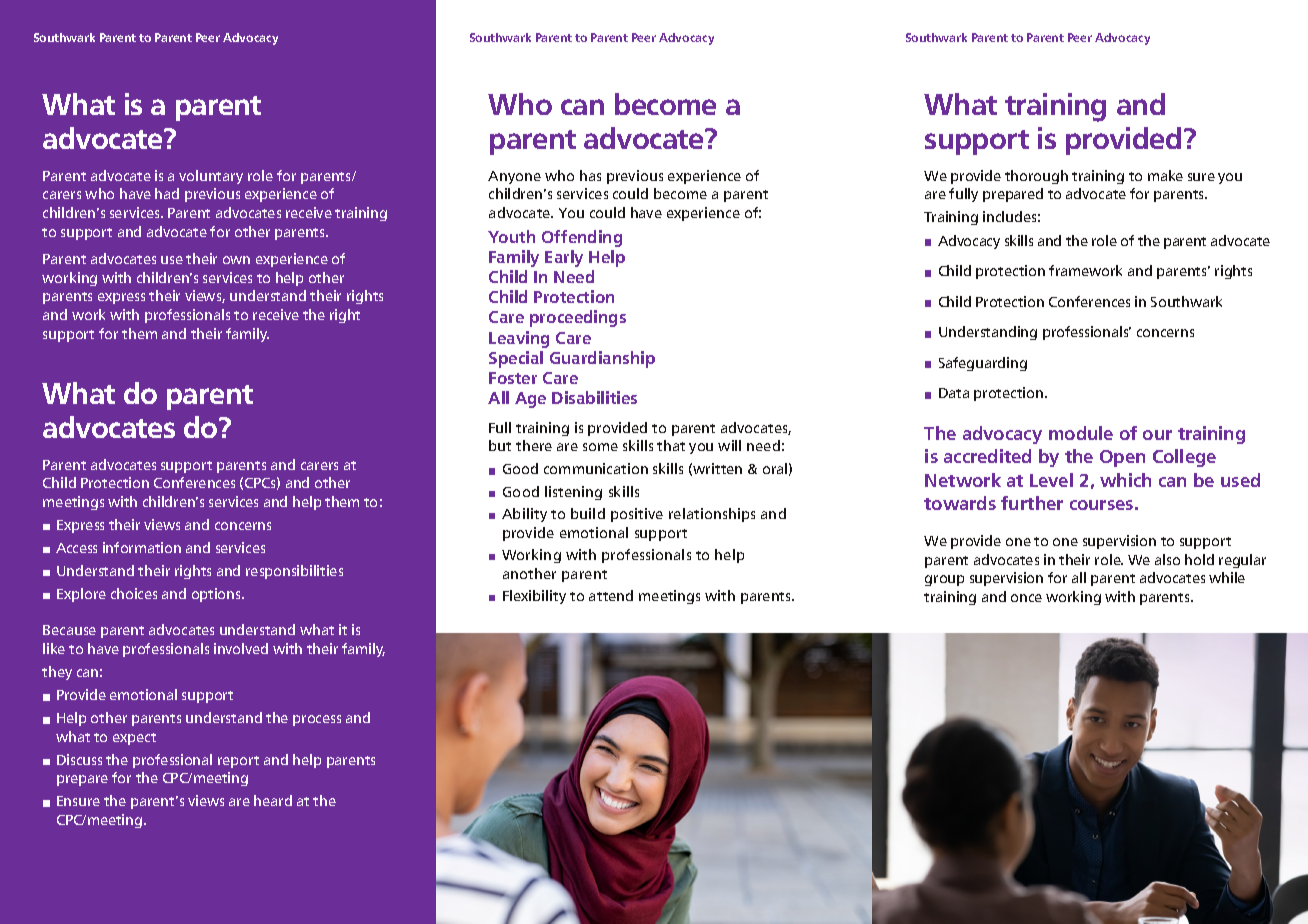 The width and height of the screenshot is (1308, 924). I want to click on has, so click(590, 175).
